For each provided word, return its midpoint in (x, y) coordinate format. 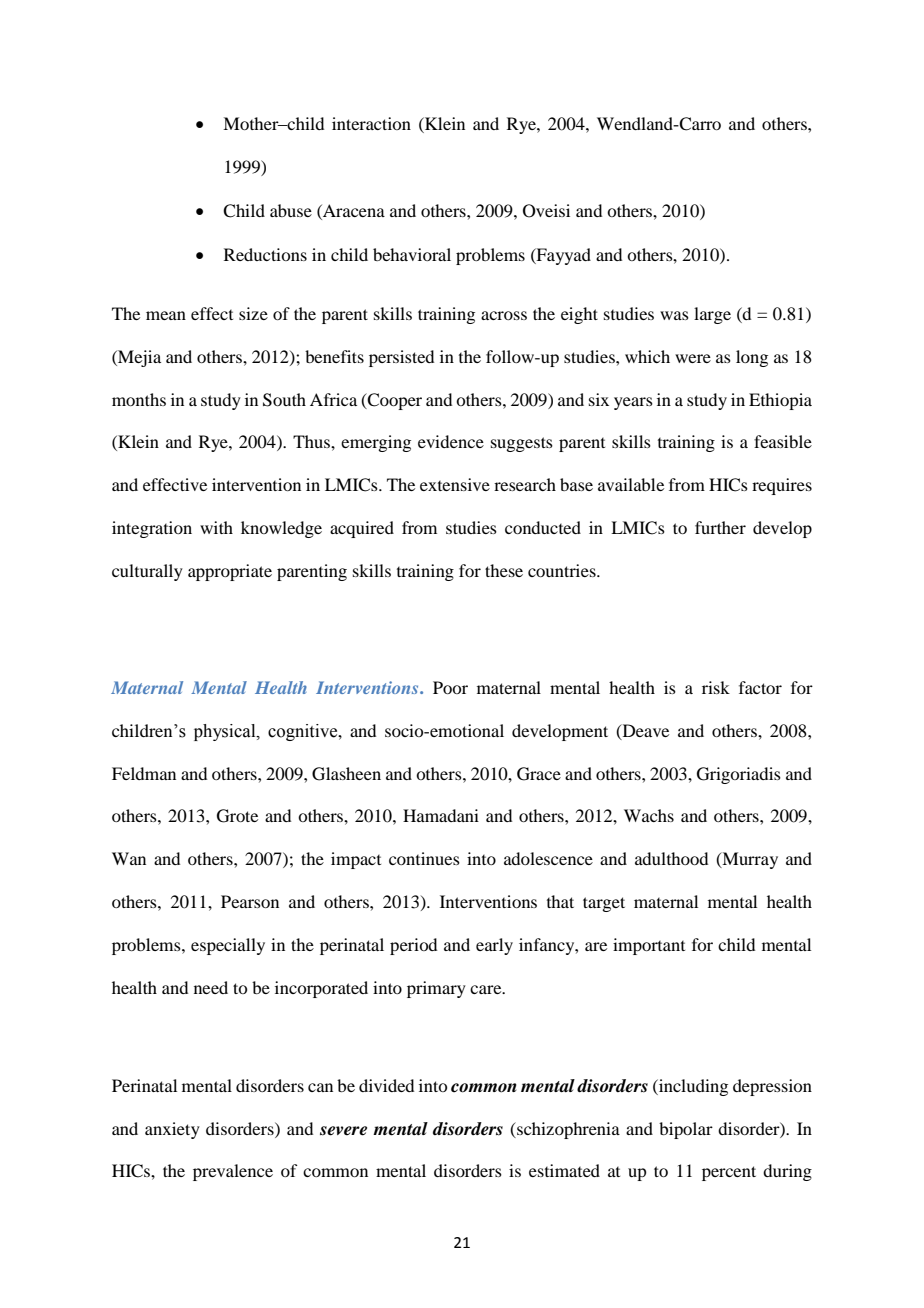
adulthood (671, 858)
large (712, 315)
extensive (455, 484)
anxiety (172, 1130)
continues (424, 858)
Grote (237, 816)
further (720, 527)
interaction (371, 123)
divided (386, 1085)
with (216, 527)
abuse (291, 210)
